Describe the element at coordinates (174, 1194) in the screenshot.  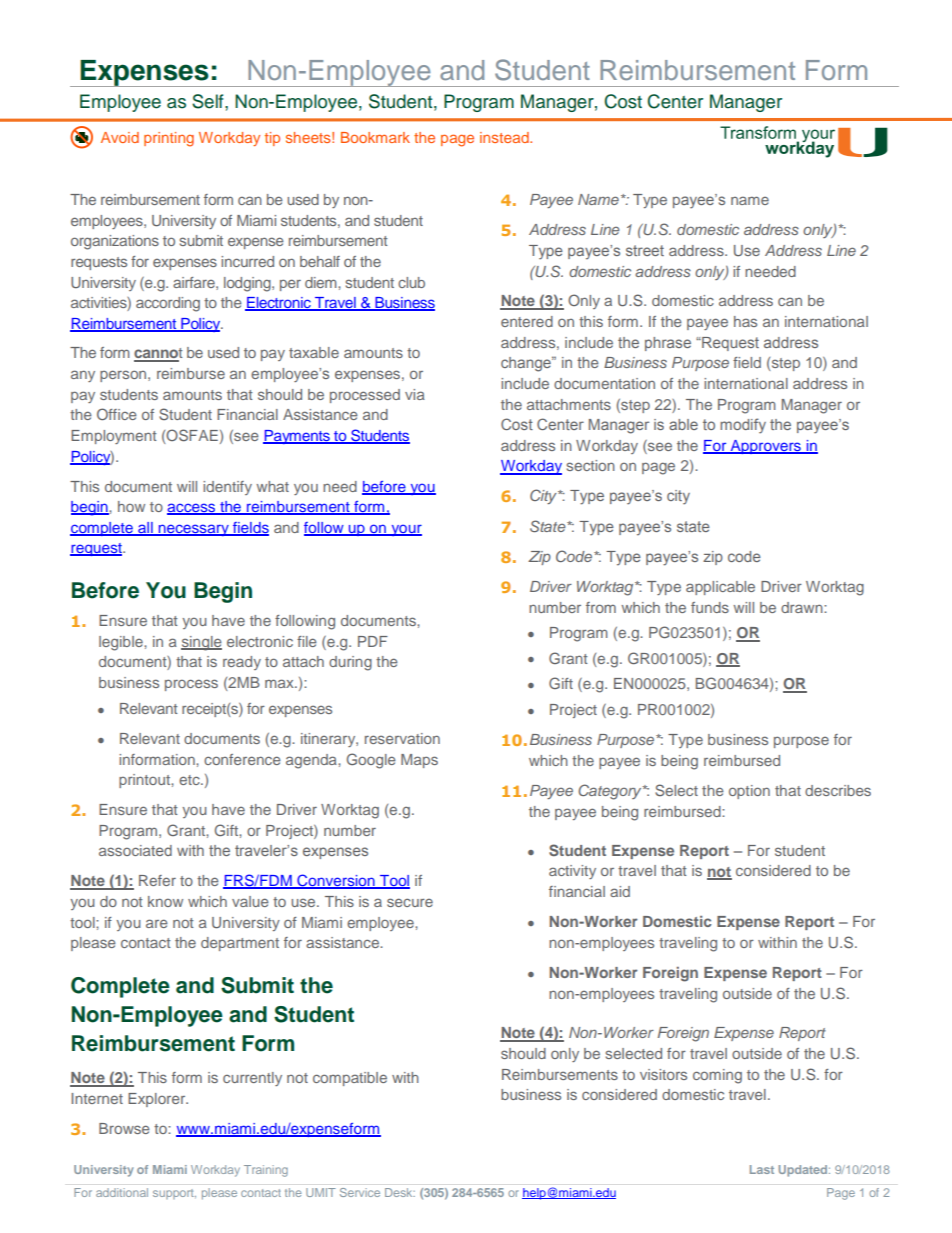
I see `support` at that location.
